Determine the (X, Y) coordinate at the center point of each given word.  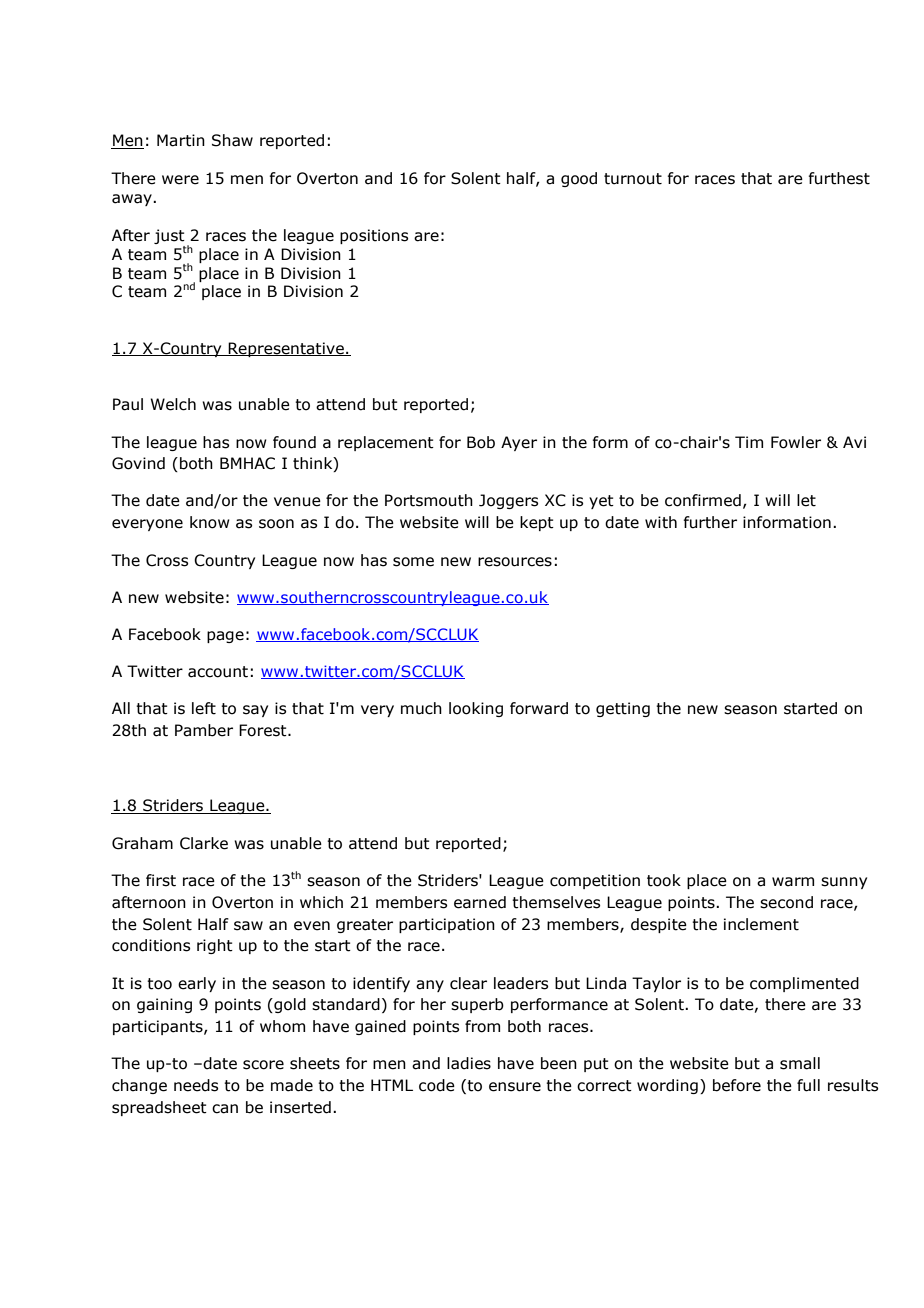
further (710, 522)
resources (515, 562)
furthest (839, 178)
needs (196, 1085)
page (225, 637)
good (579, 179)
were (180, 180)
